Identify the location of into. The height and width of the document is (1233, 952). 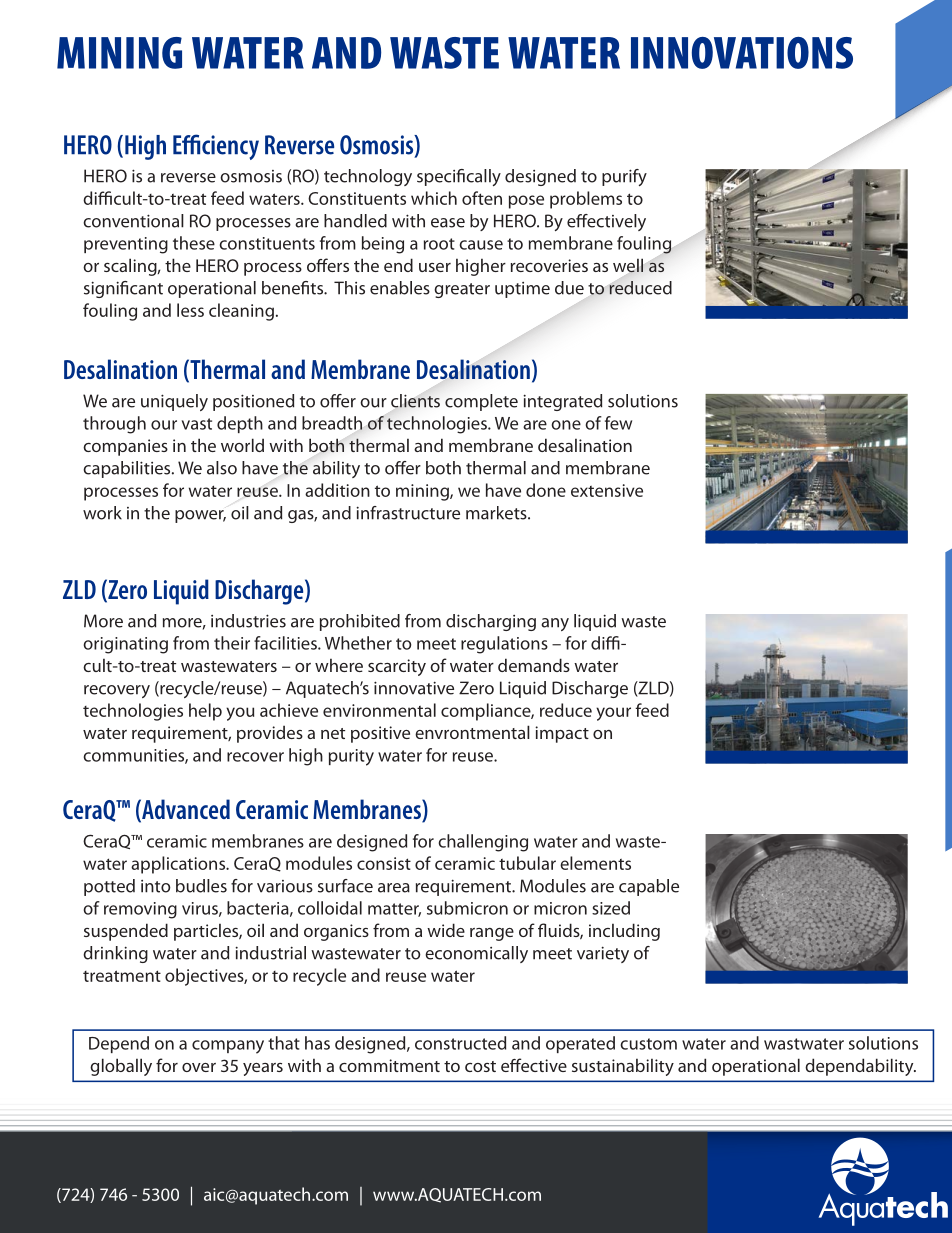
(156, 886).
